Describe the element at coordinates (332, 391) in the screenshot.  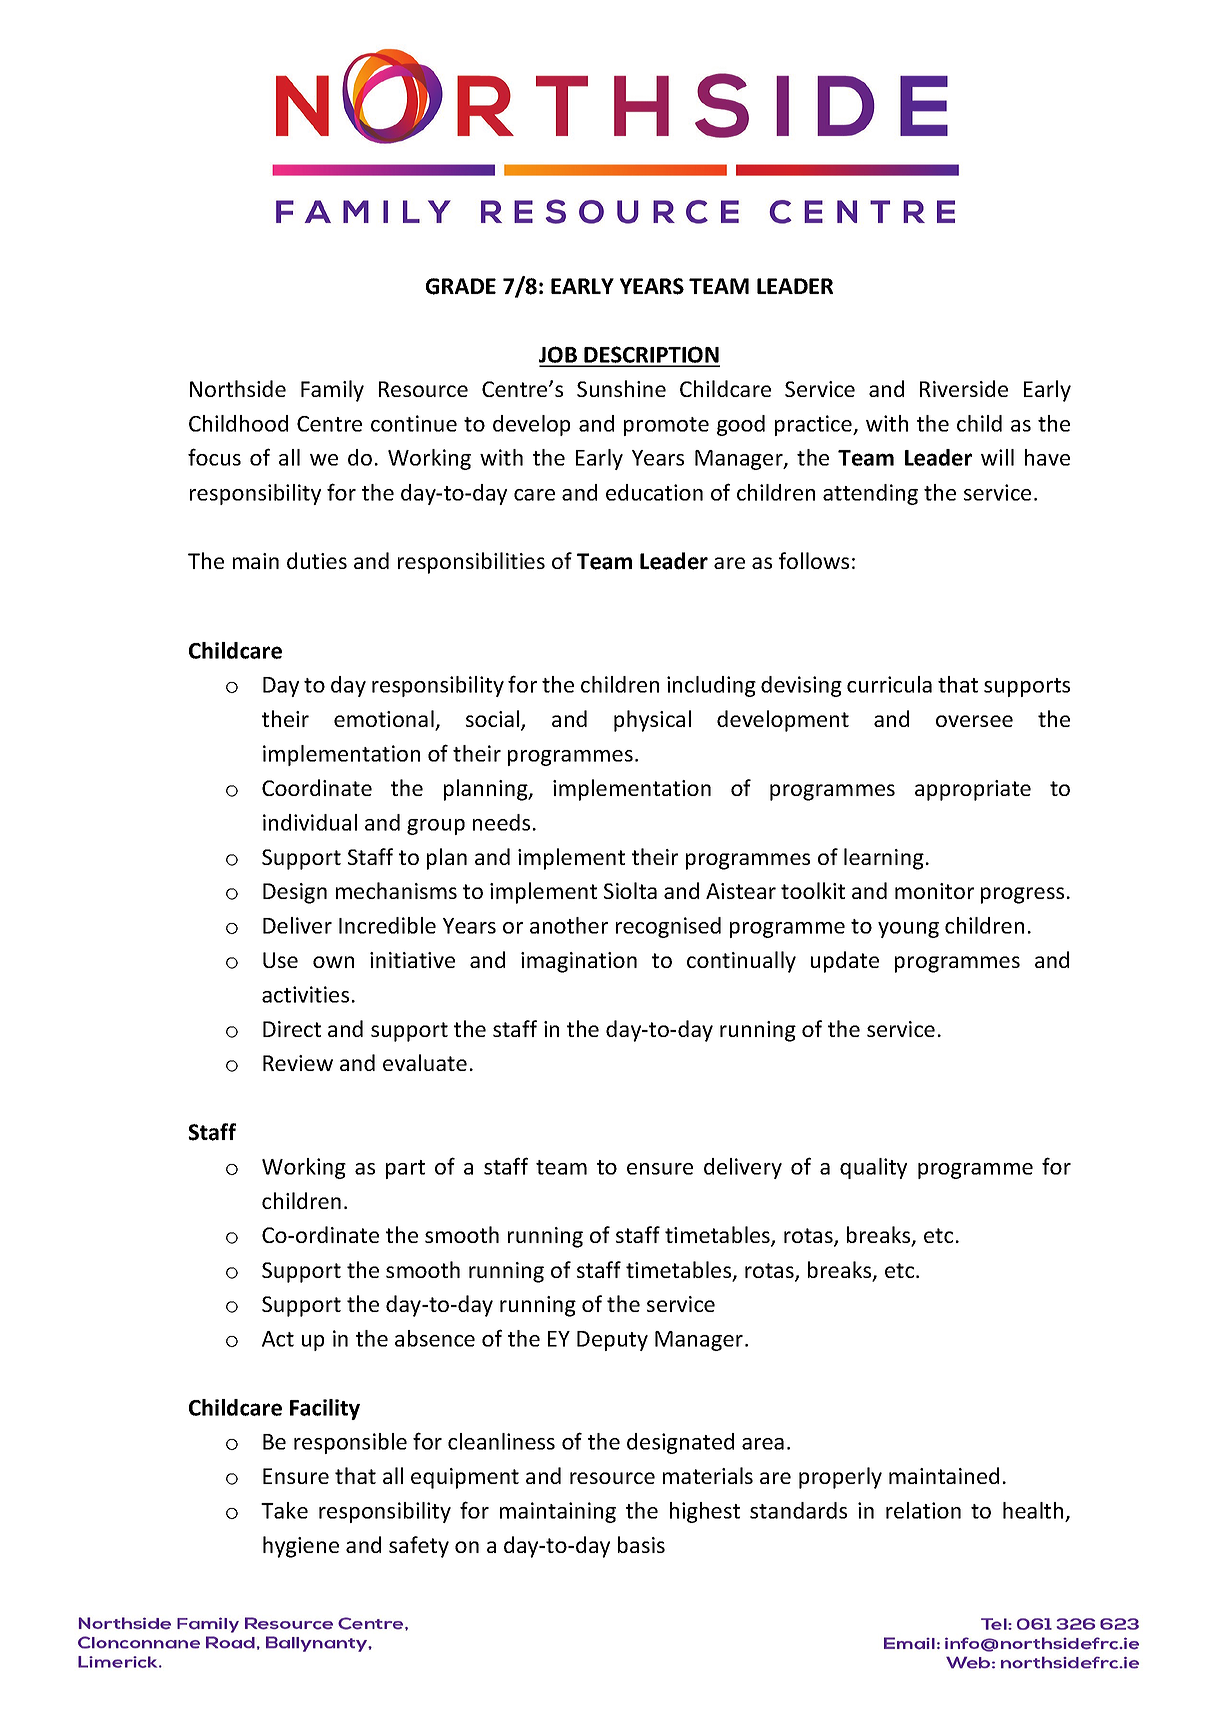
I see `Family` at that location.
